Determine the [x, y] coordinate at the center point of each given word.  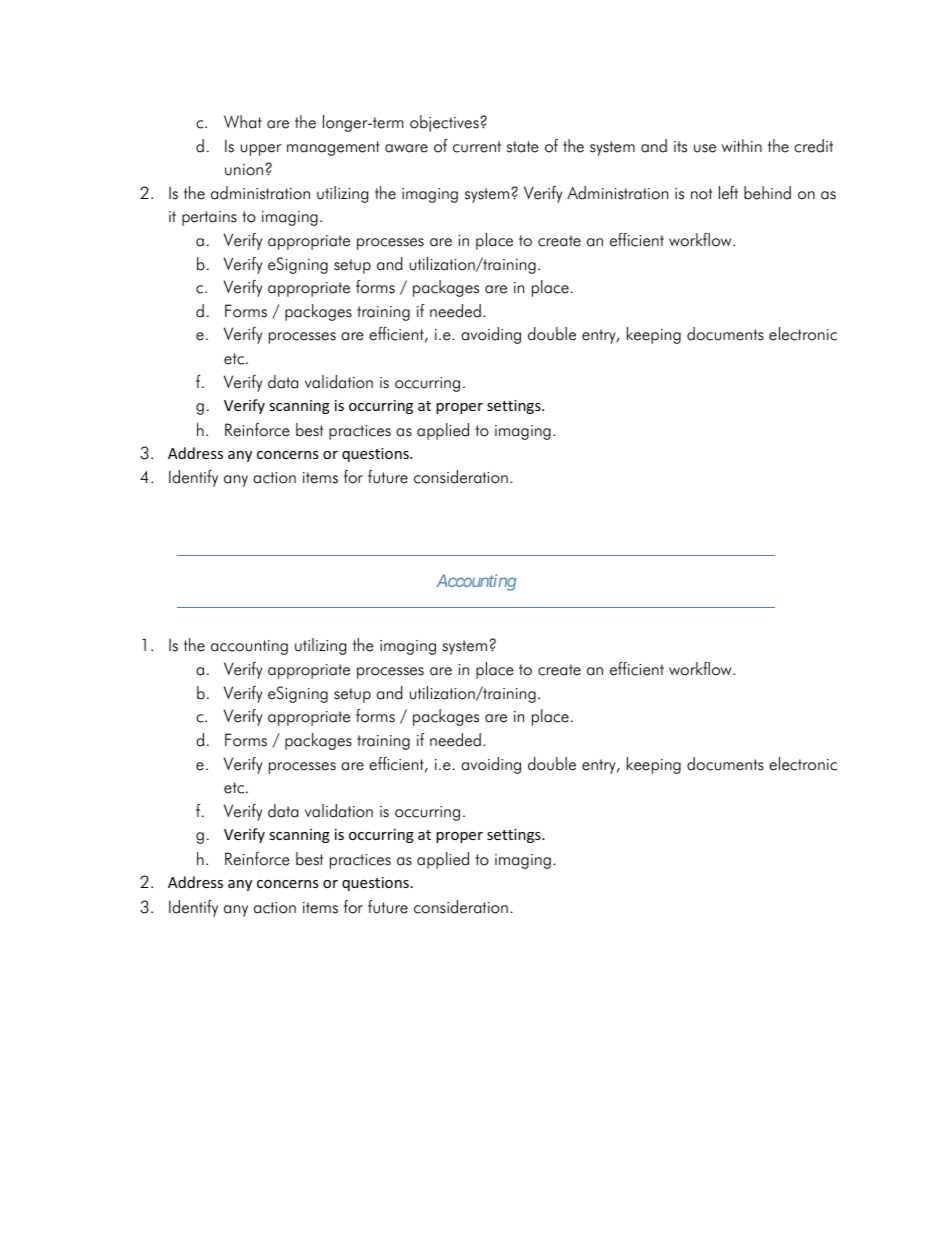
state [522, 147]
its [680, 147]
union [244, 170]
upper [261, 150]
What [243, 122]
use [705, 148]
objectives [445, 123]
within [742, 145]
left [728, 193]
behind [767, 193]
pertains [209, 218]
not [701, 194]
